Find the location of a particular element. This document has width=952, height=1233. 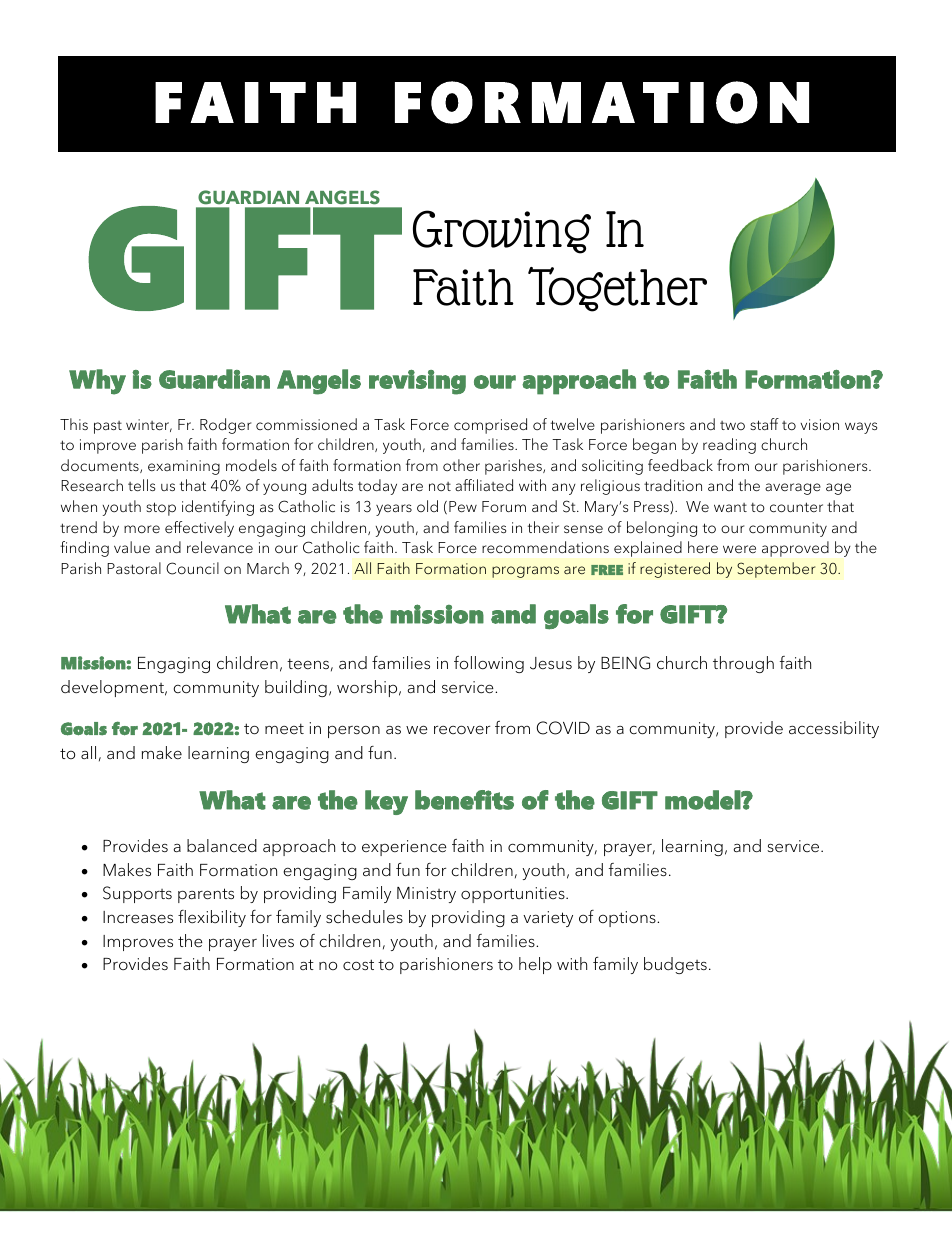

Increases is located at coordinates (138, 917).
